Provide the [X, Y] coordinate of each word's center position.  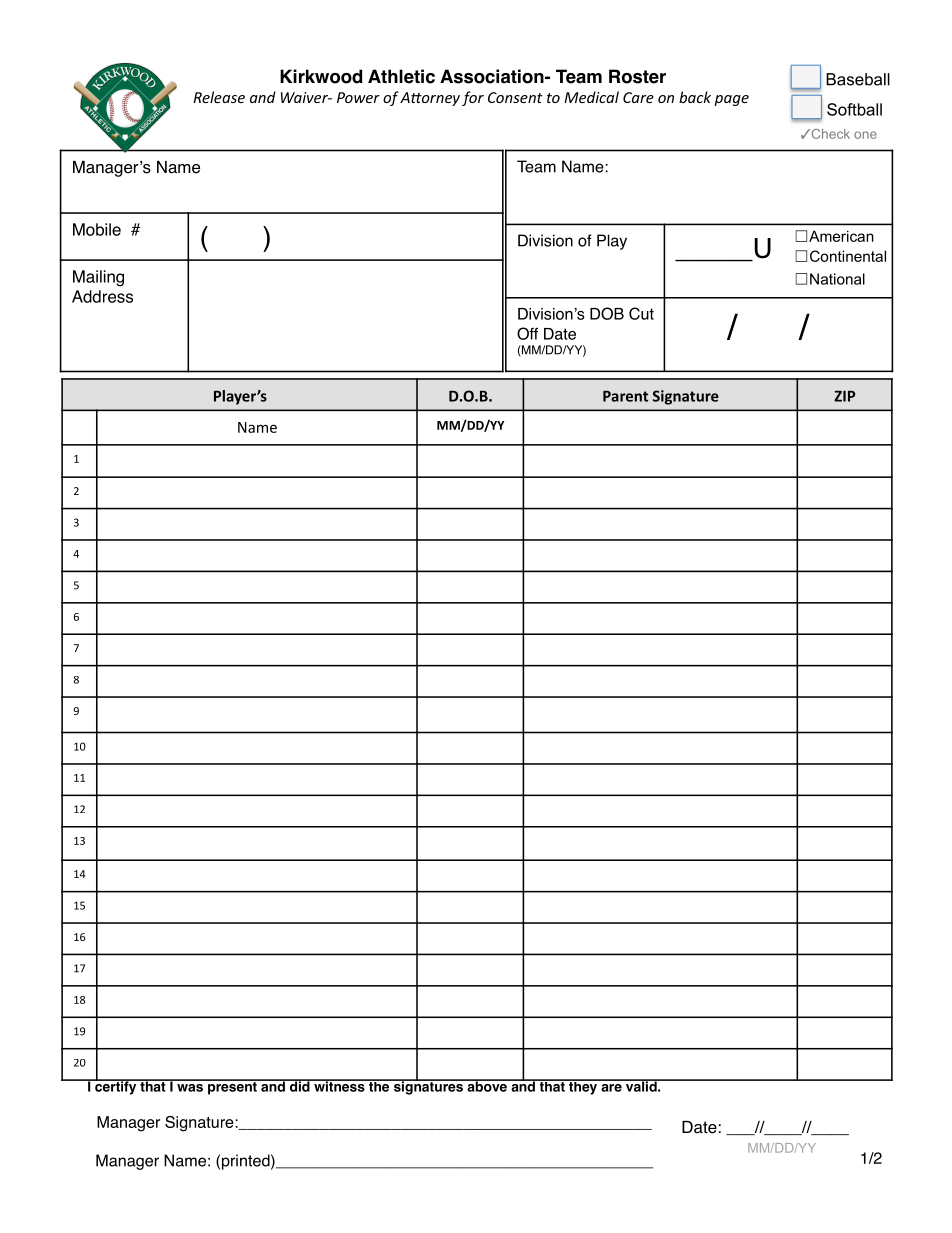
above [487, 1085]
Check [829, 134]
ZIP [844, 396]
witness [339, 1085]
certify [116, 1087]
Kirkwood [321, 76]
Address [102, 296]
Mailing [98, 278]
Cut [641, 313]
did [300, 1085]
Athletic [401, 76]
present [232, 1087]
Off [527, 333]
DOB [607, 313]
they [583, 1087]
